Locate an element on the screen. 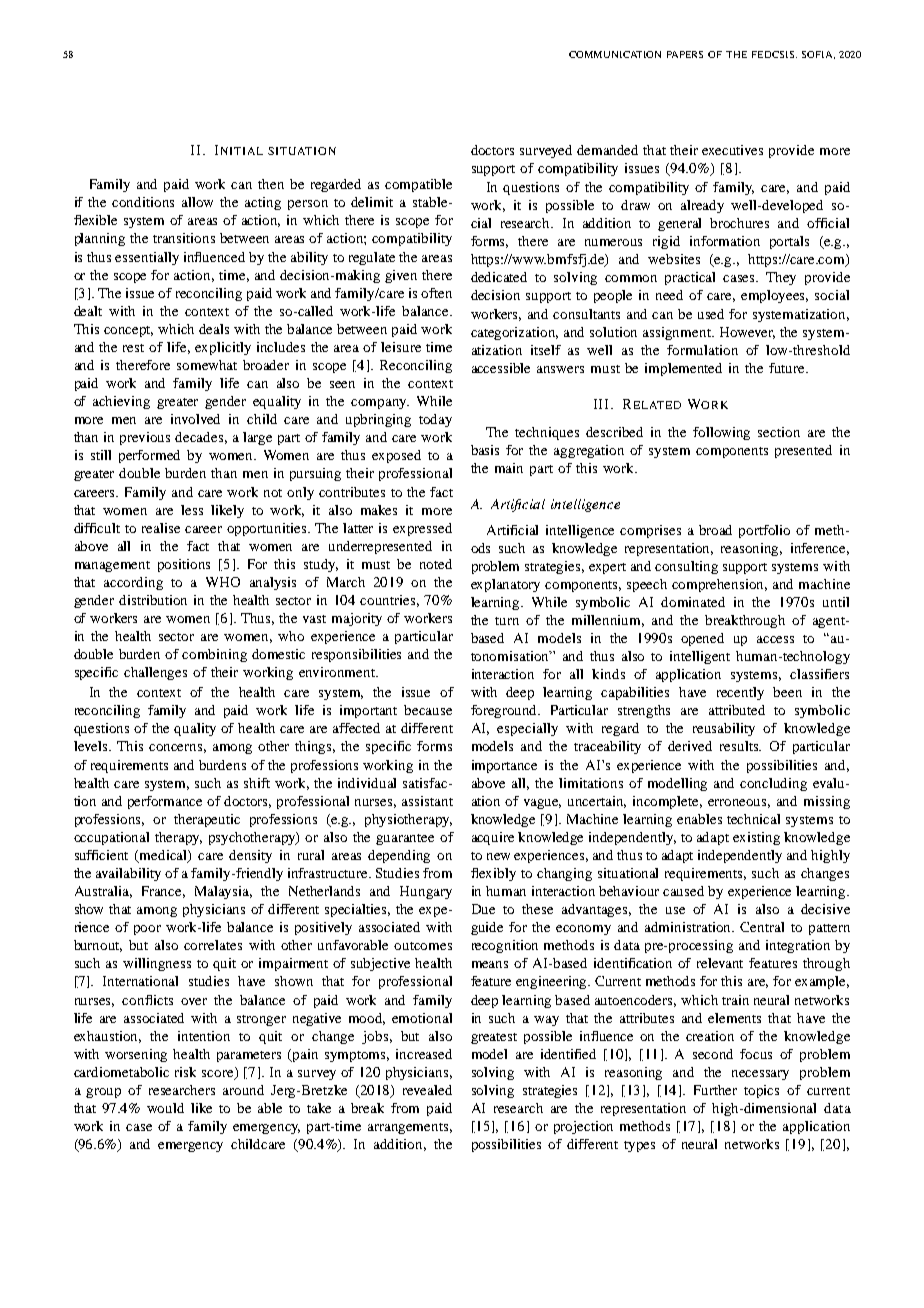  attributed is located at coordinates (737, 710).
